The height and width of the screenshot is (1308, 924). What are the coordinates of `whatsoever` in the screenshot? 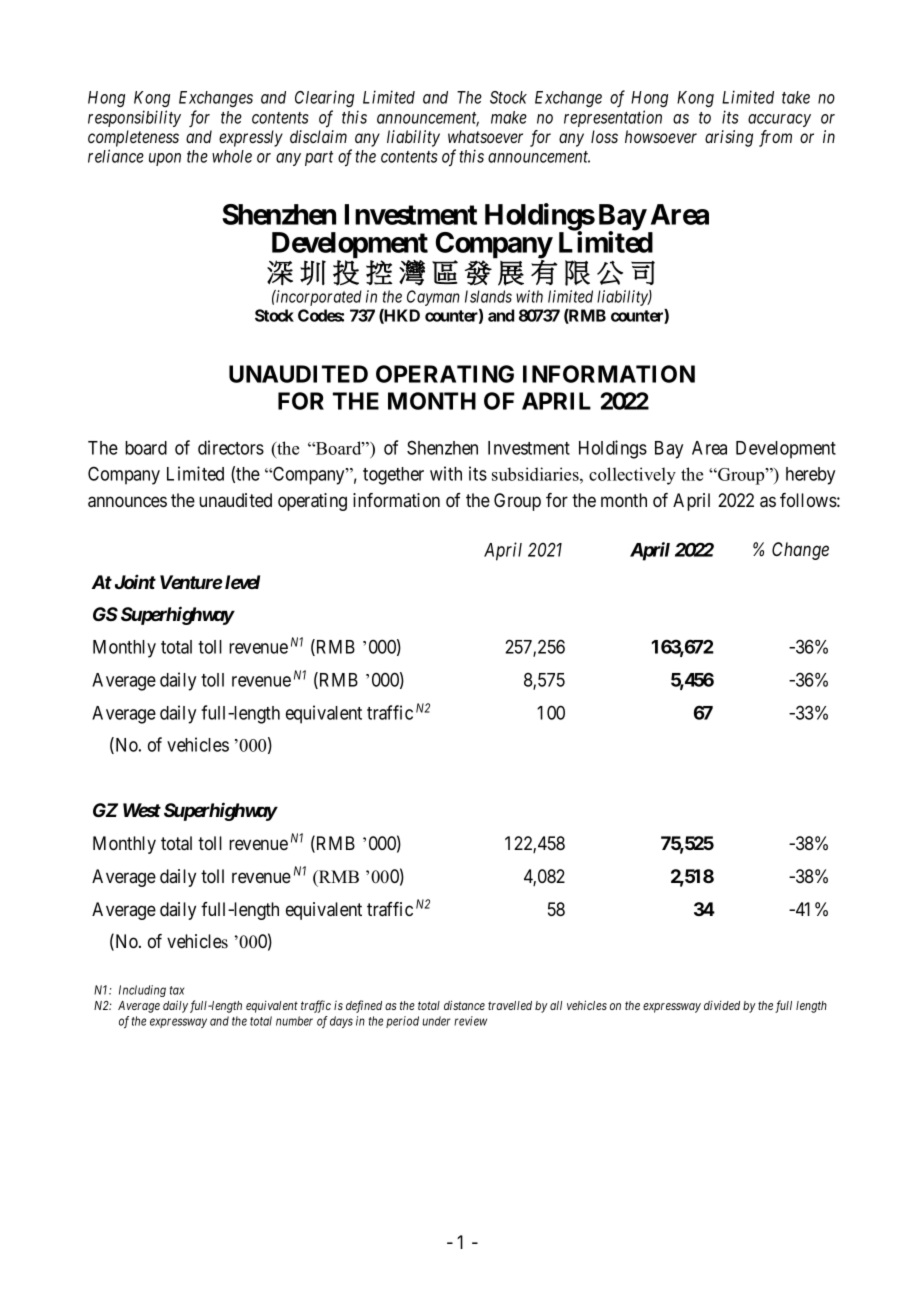 It's located at (485, 136).
